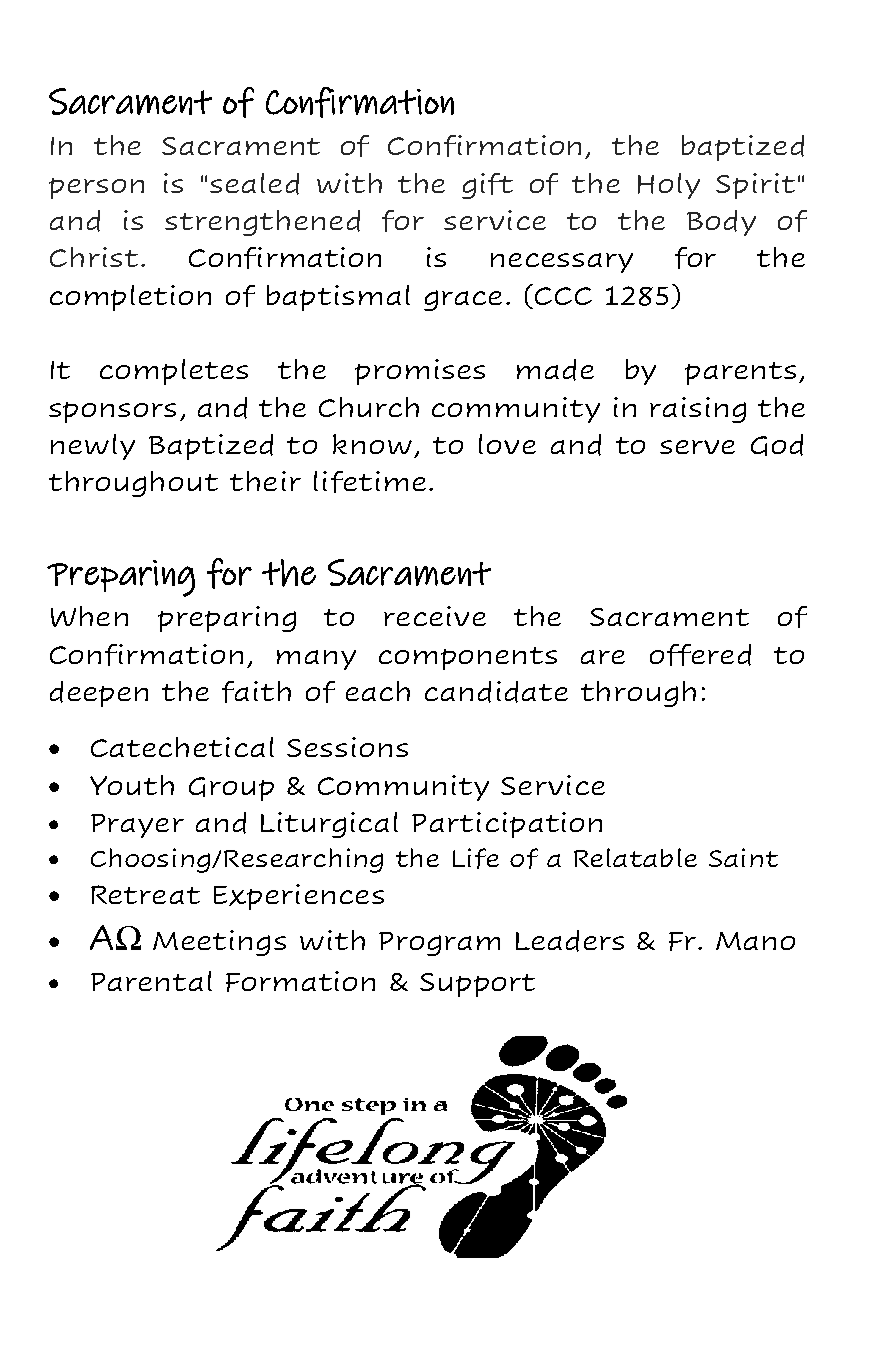 The width and height of the page is (887, 1372). What do you see at coordinates (743, 857) in the page?
I see `Saint` at bounding box center [743, 857].
